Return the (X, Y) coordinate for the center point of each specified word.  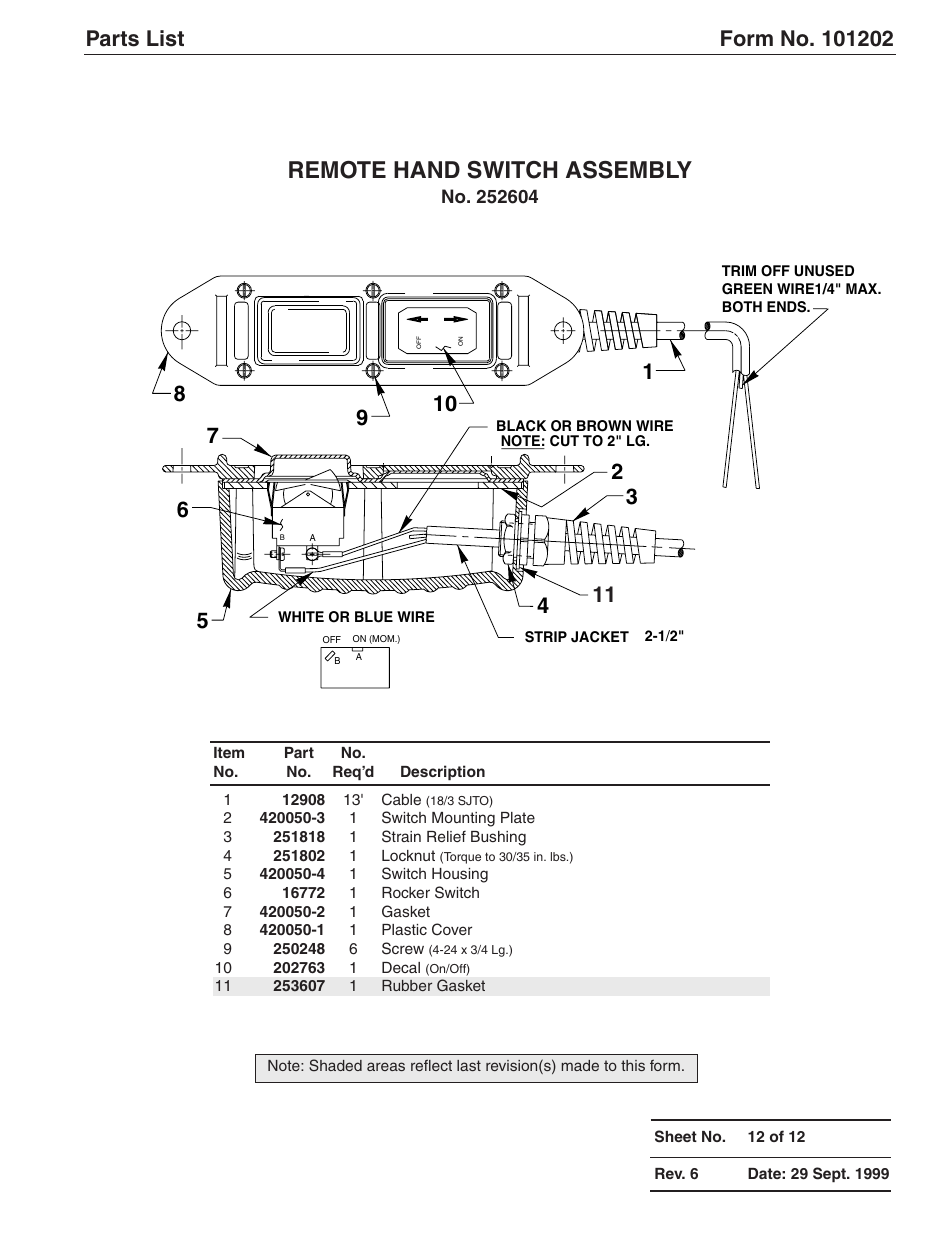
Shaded (335, 1065)
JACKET (600, 637)
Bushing (498, 838)
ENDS (788, 307)
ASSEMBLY (629, 170)
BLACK (521, 426)
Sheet (676, 1136)
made (580, 1065)
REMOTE (337, 170)
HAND (427, 169)
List (165, 38)
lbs (559, 856)
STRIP (546, 637)
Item (229, 752)
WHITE (301, 616)
